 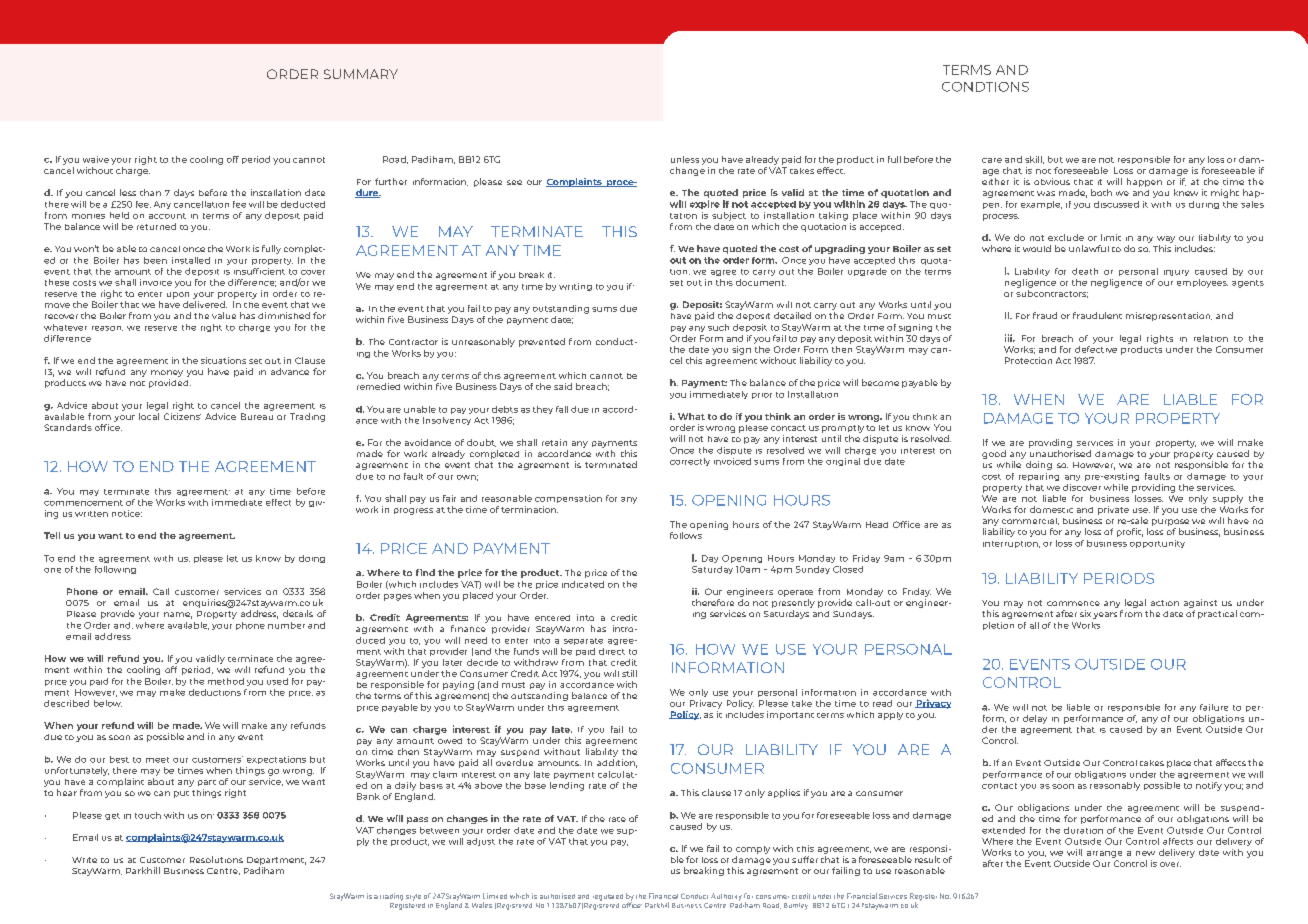 What do you see at coordinates (790, 715) in the screenshot?
I see `important` at bounding box center [790, 715].
